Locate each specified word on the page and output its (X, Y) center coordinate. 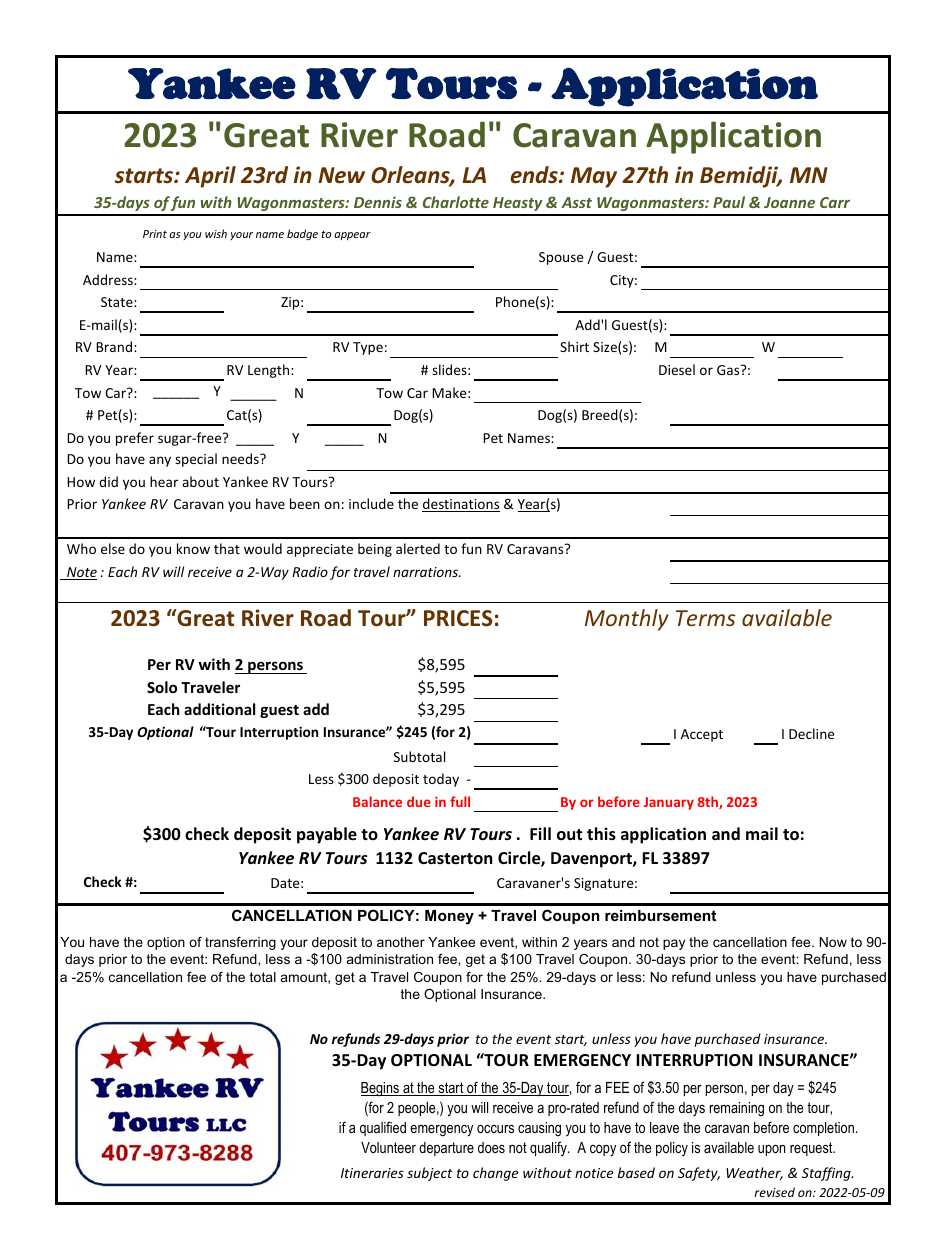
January (669, 803)
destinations (461, 505)
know (193, 548)
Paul (729, 202)
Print (155, 234)
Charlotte (456, 202)
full (460, 801)
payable (327, 835)
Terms (706, 618)
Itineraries (372, 1173)
